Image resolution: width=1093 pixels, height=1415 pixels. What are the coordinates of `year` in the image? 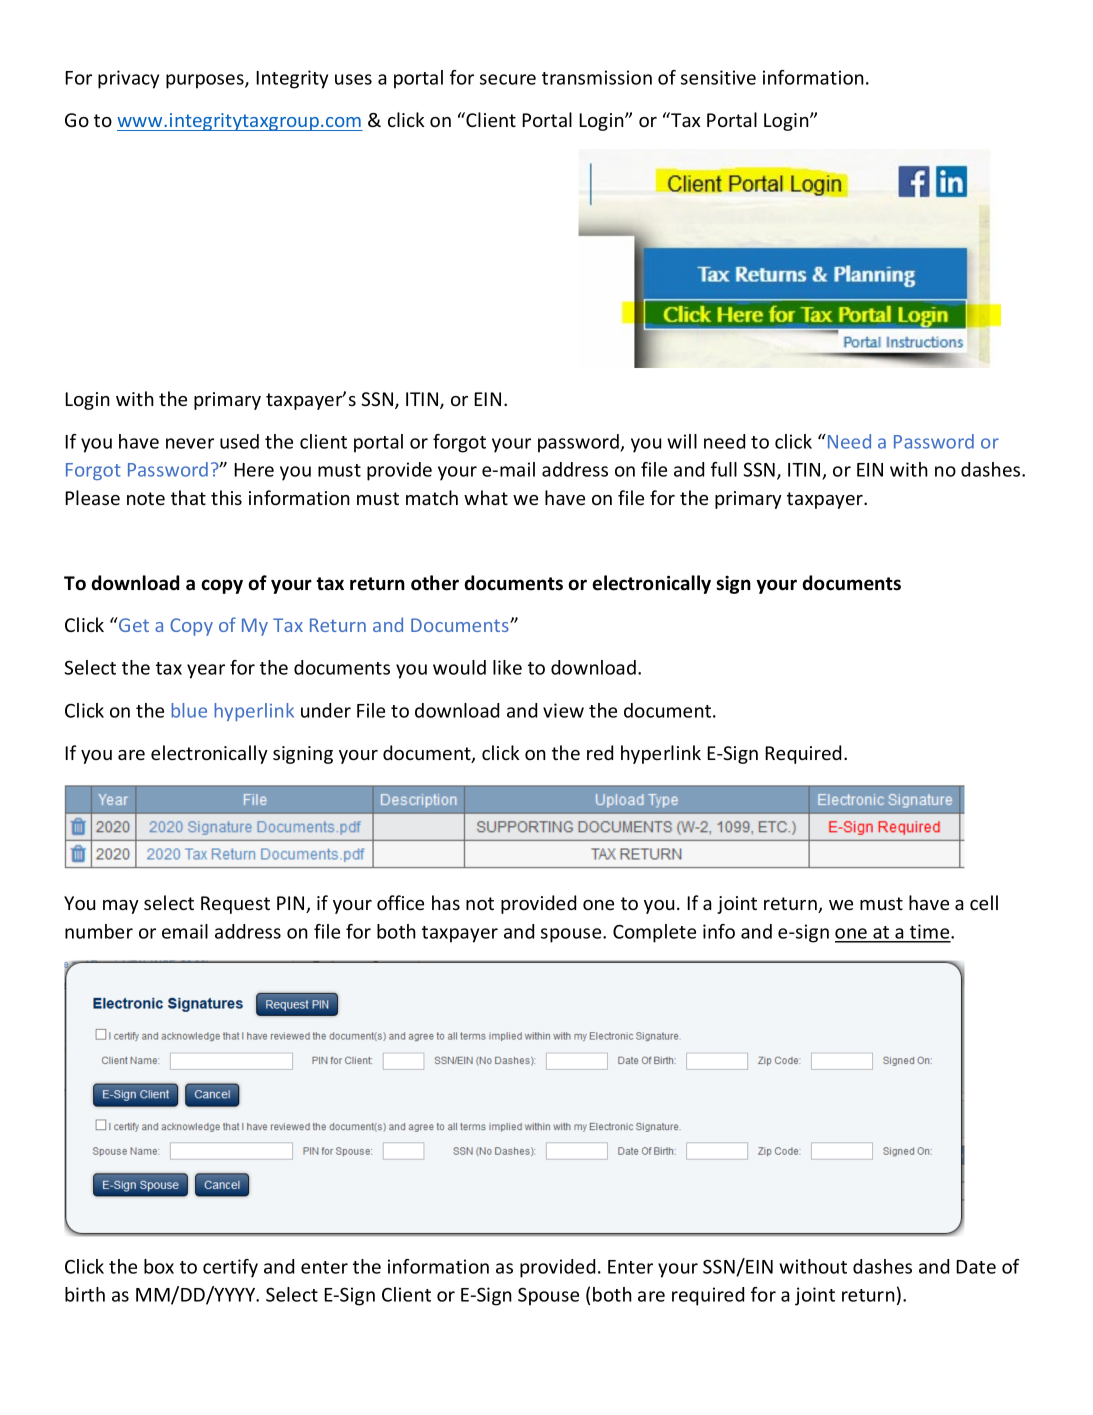 It's located at (206, 671).
